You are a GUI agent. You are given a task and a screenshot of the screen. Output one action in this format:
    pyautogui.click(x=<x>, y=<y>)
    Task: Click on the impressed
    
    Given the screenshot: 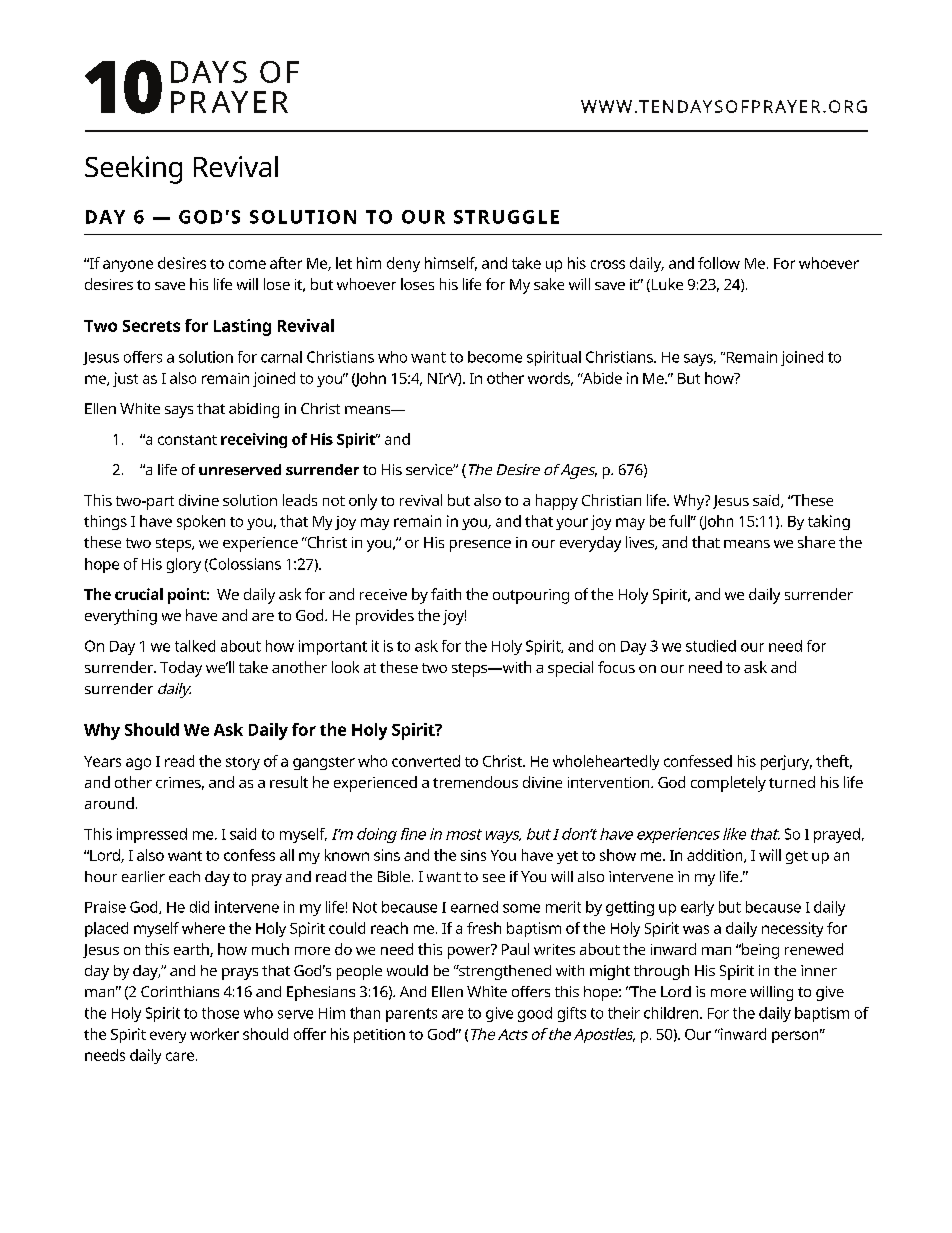 What is the action you would take?
    pyautogui.click(x=152, y=835)
